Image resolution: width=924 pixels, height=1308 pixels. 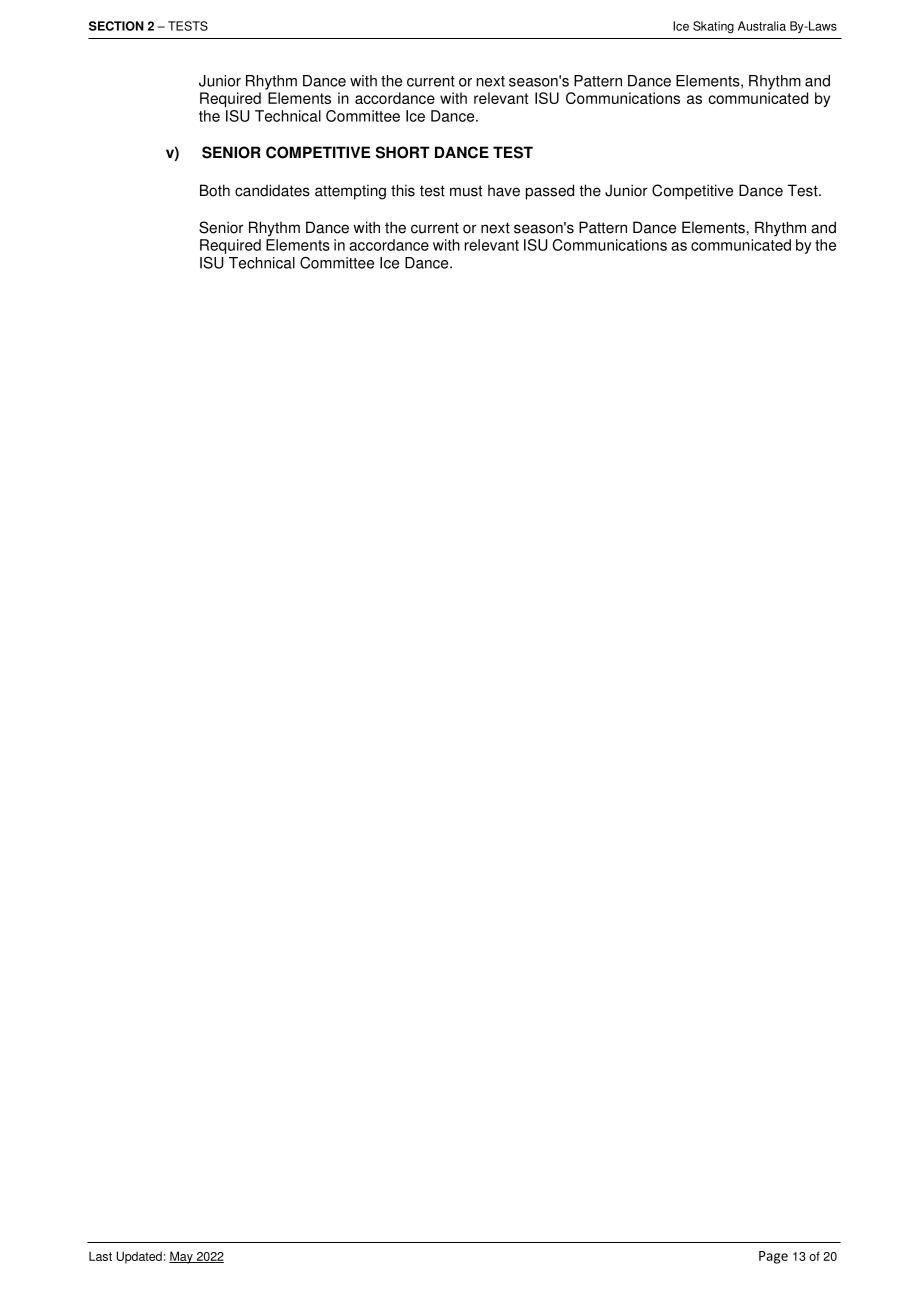 I want to click on candidates, so click(x=272, y=190).
